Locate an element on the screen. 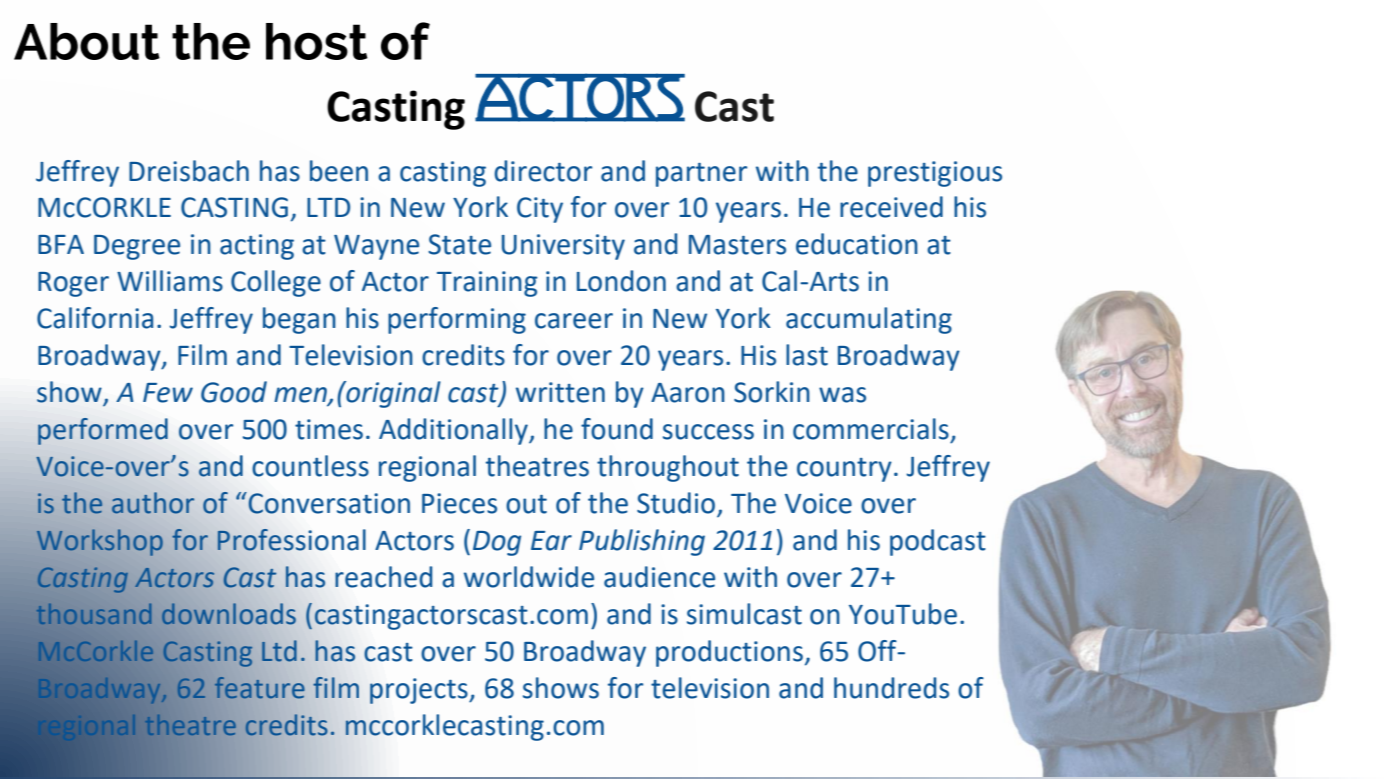  last is located at coordinates (807, 355).
